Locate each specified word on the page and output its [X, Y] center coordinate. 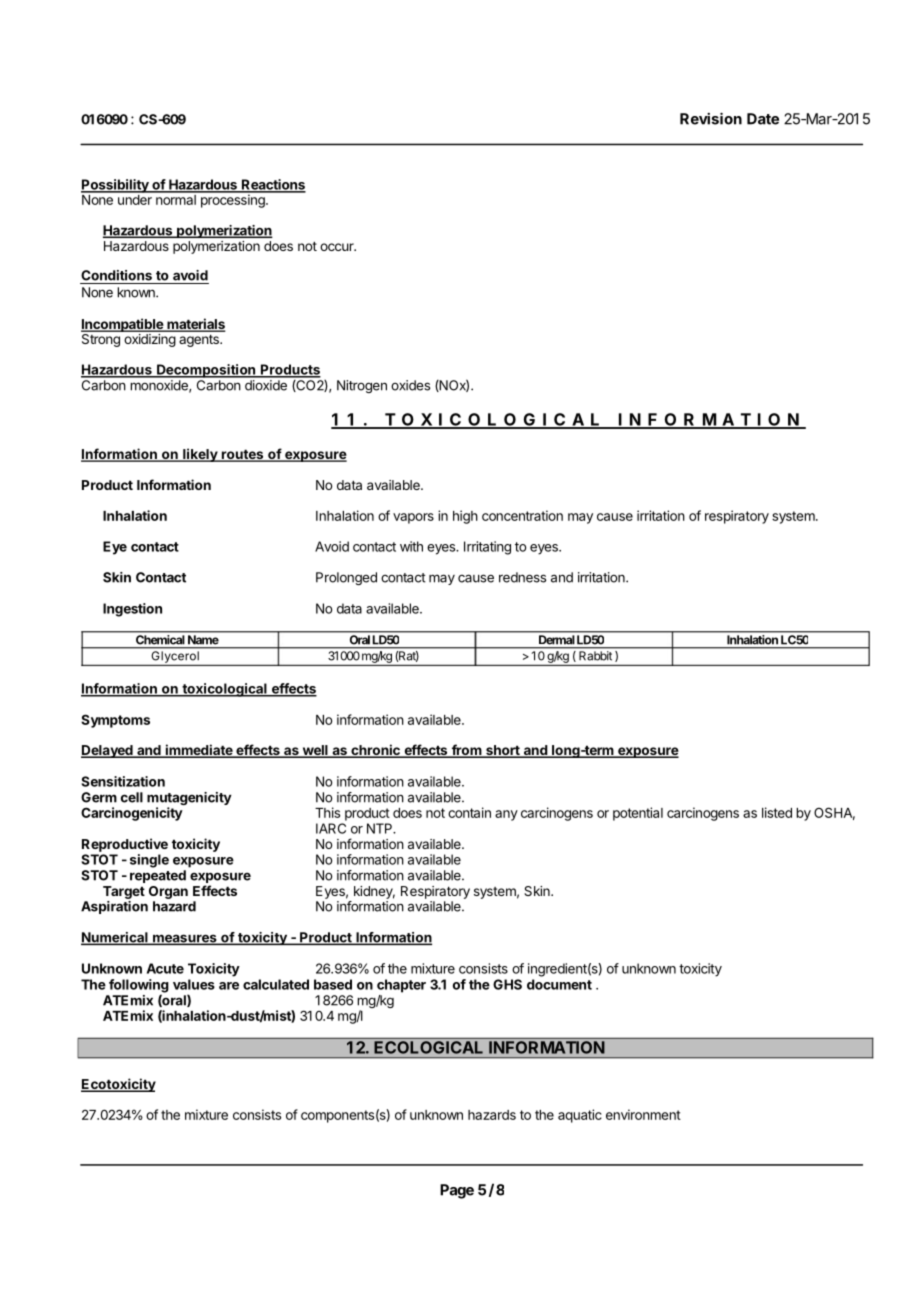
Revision [711, 118]
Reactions [272, 185]
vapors [413, 518]
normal [176, 198]
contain [469, 812]
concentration [522, 515]
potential [638, 814]
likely [200, 455]
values [194, 984]
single [149, 861]
